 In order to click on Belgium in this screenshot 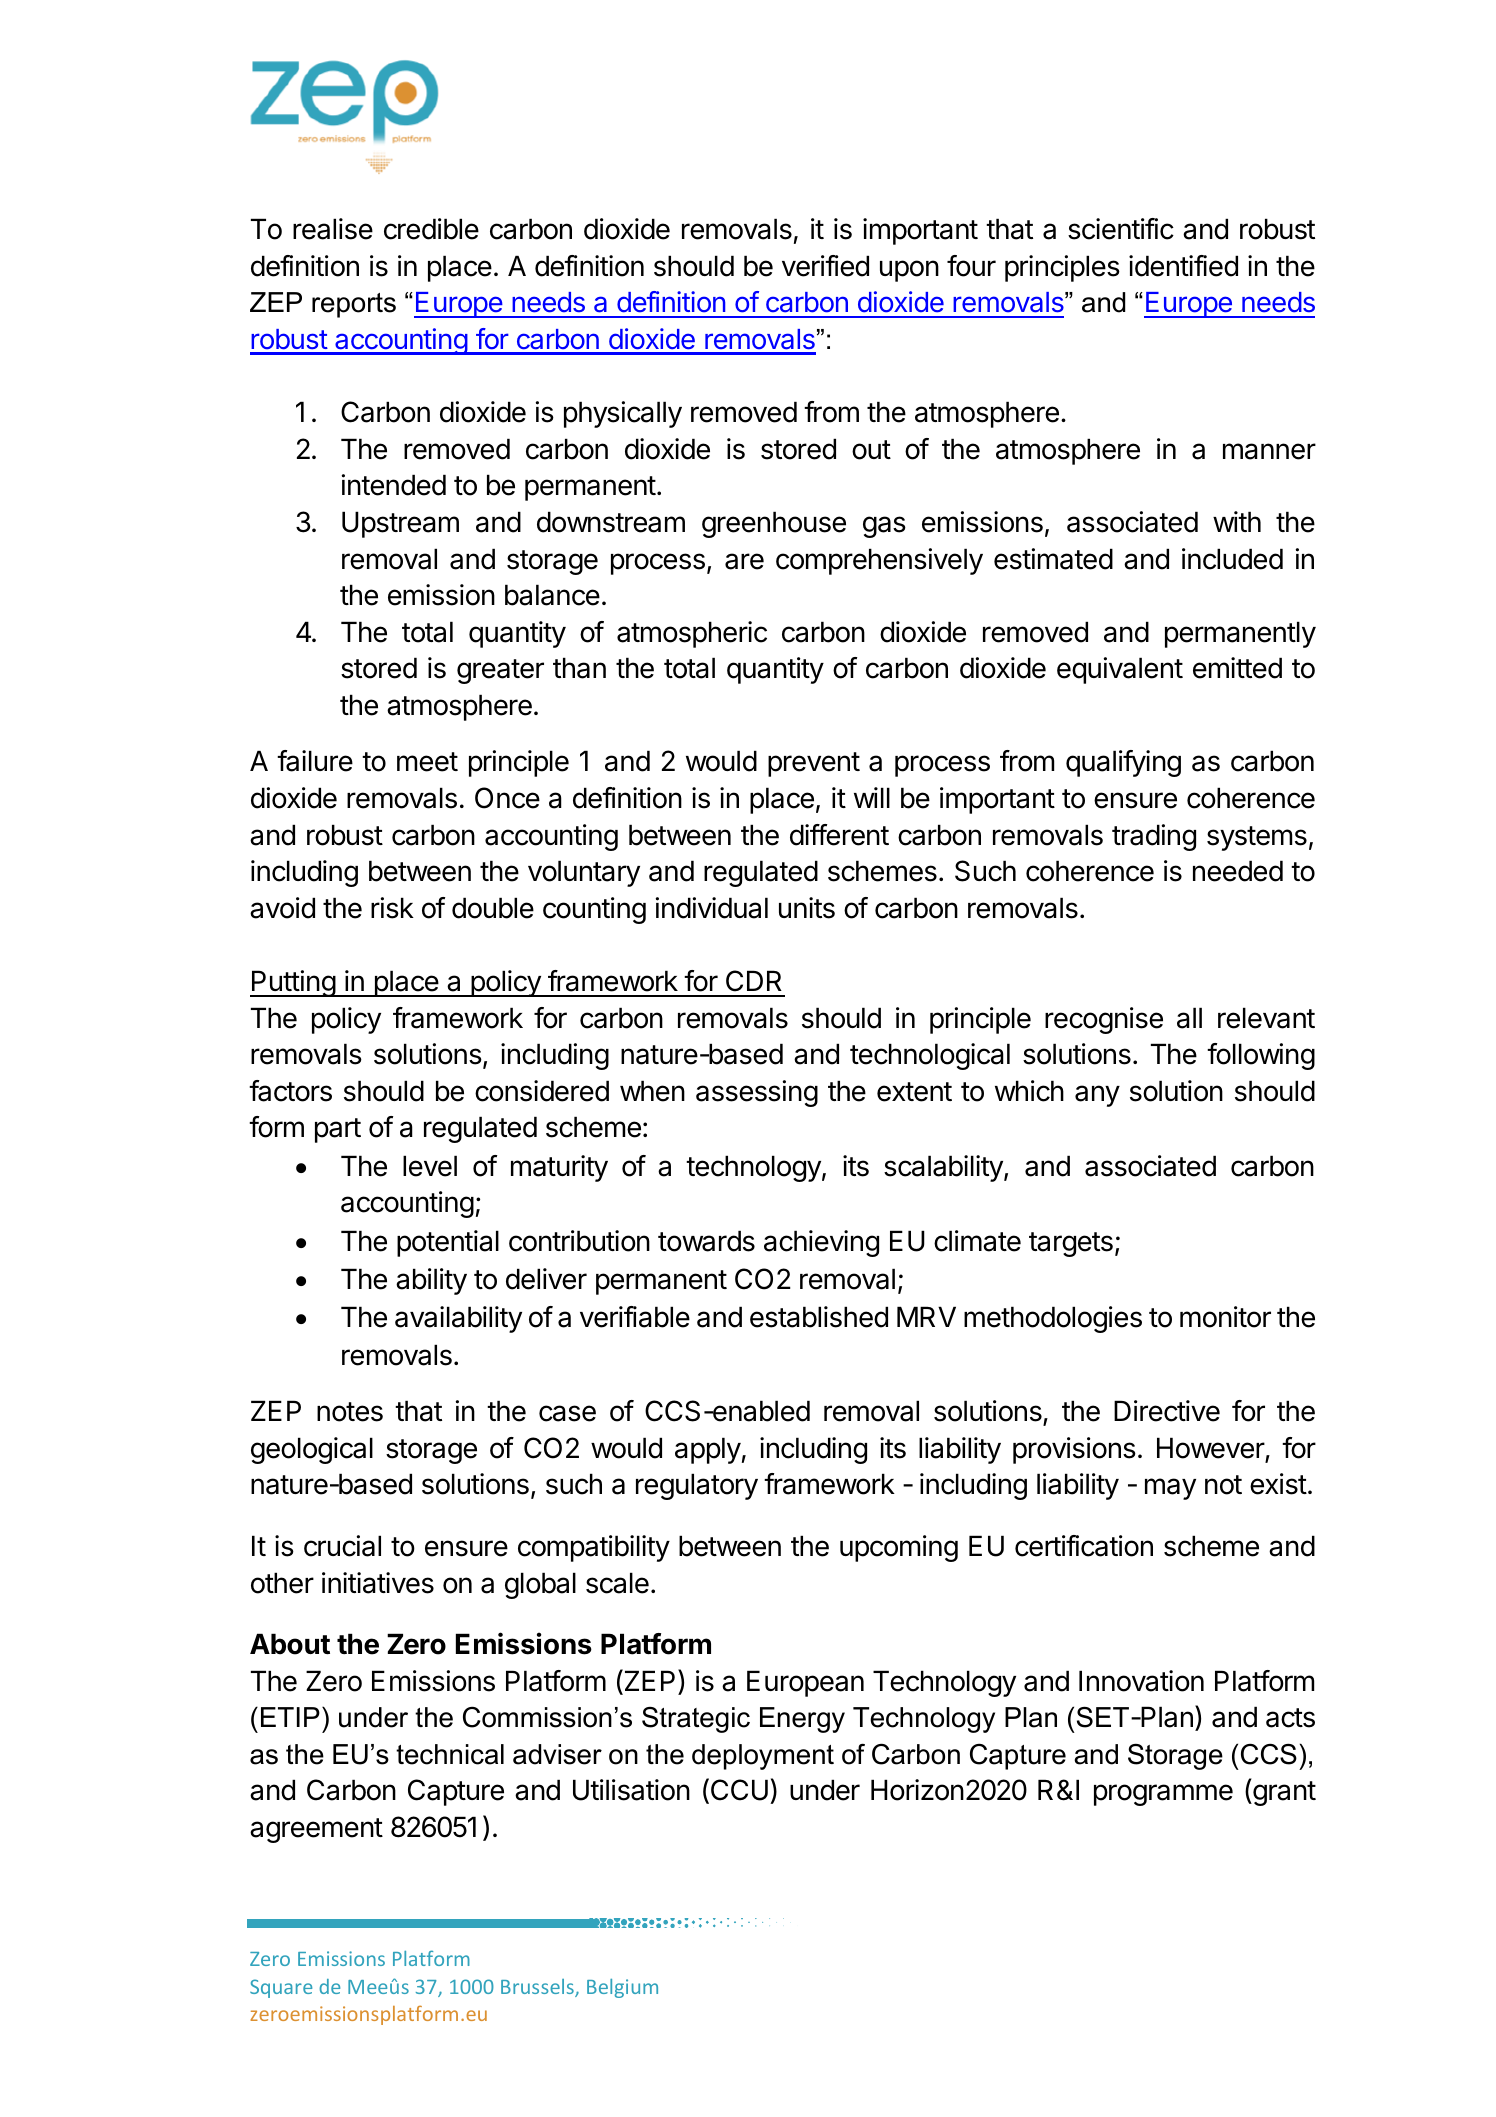, I will do `click(622, 1988)`.
